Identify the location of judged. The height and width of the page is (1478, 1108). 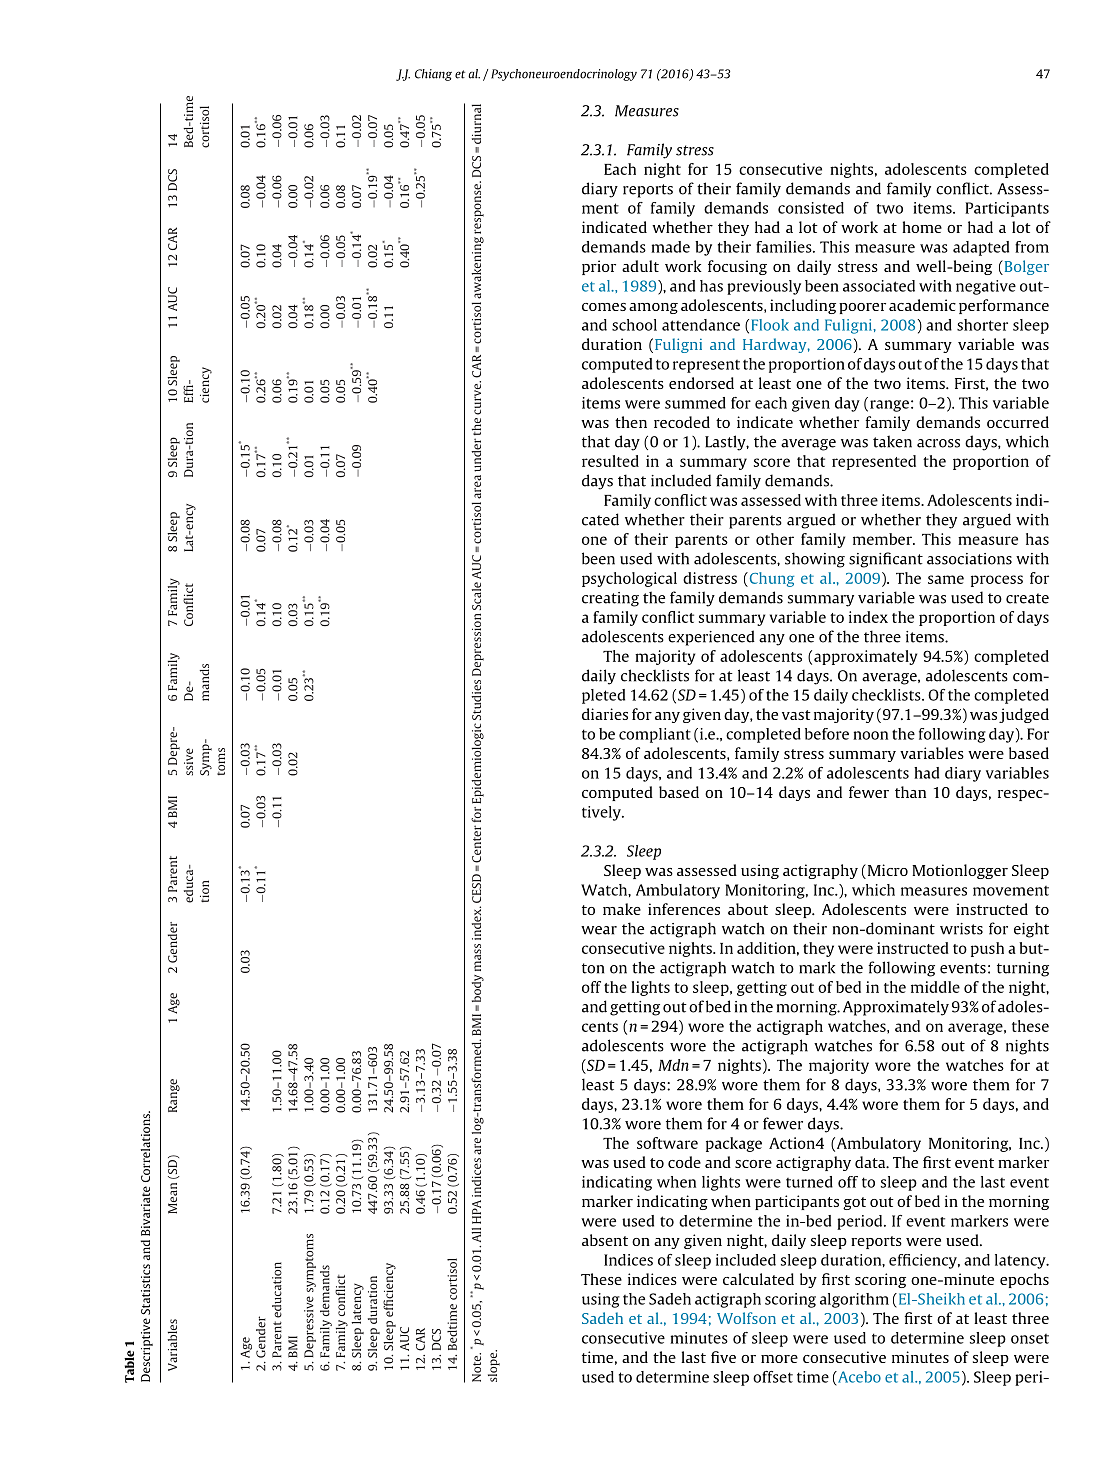
(1024, 715).
